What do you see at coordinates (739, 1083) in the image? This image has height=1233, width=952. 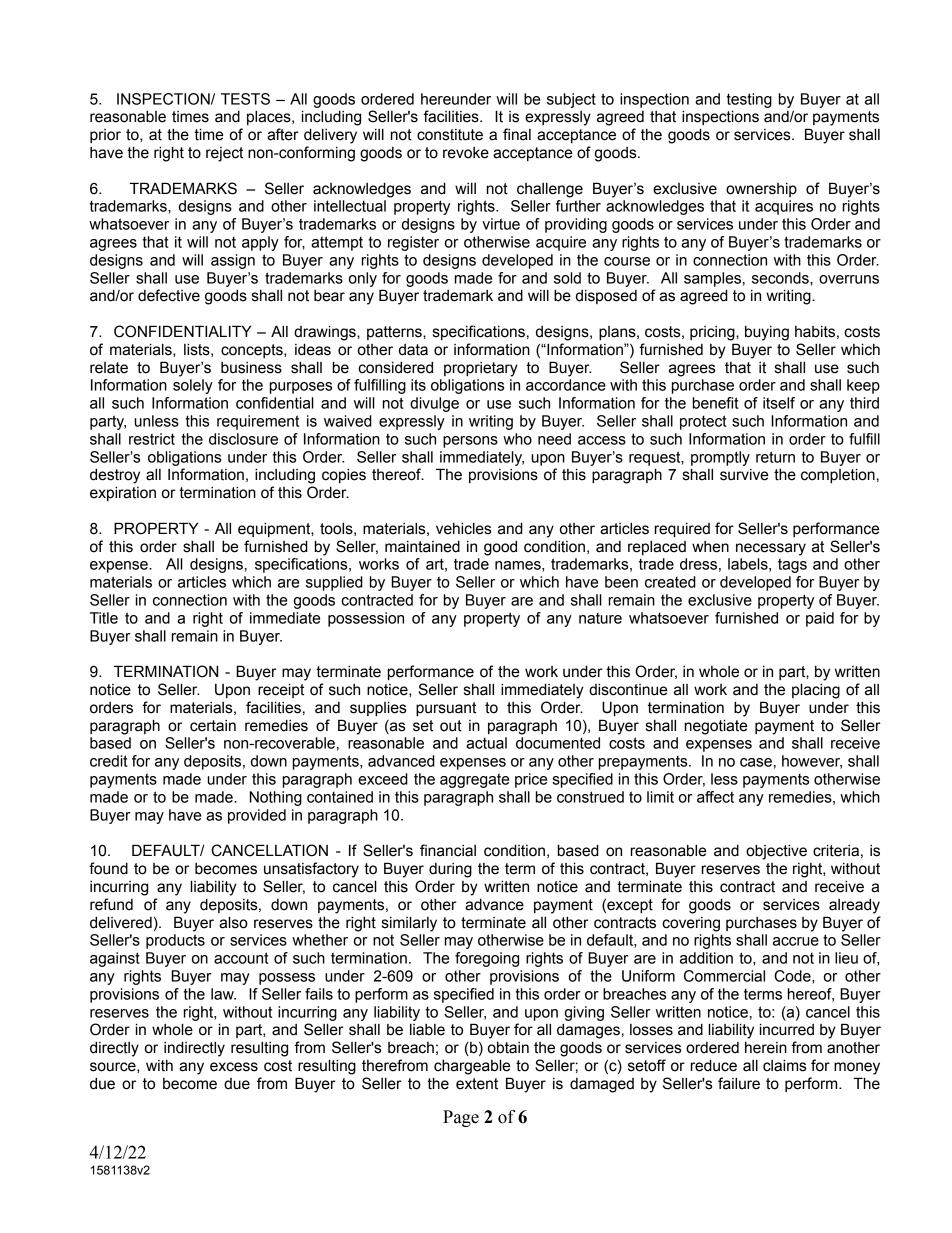 I see `failure` at bounding box center [739, 1083].
